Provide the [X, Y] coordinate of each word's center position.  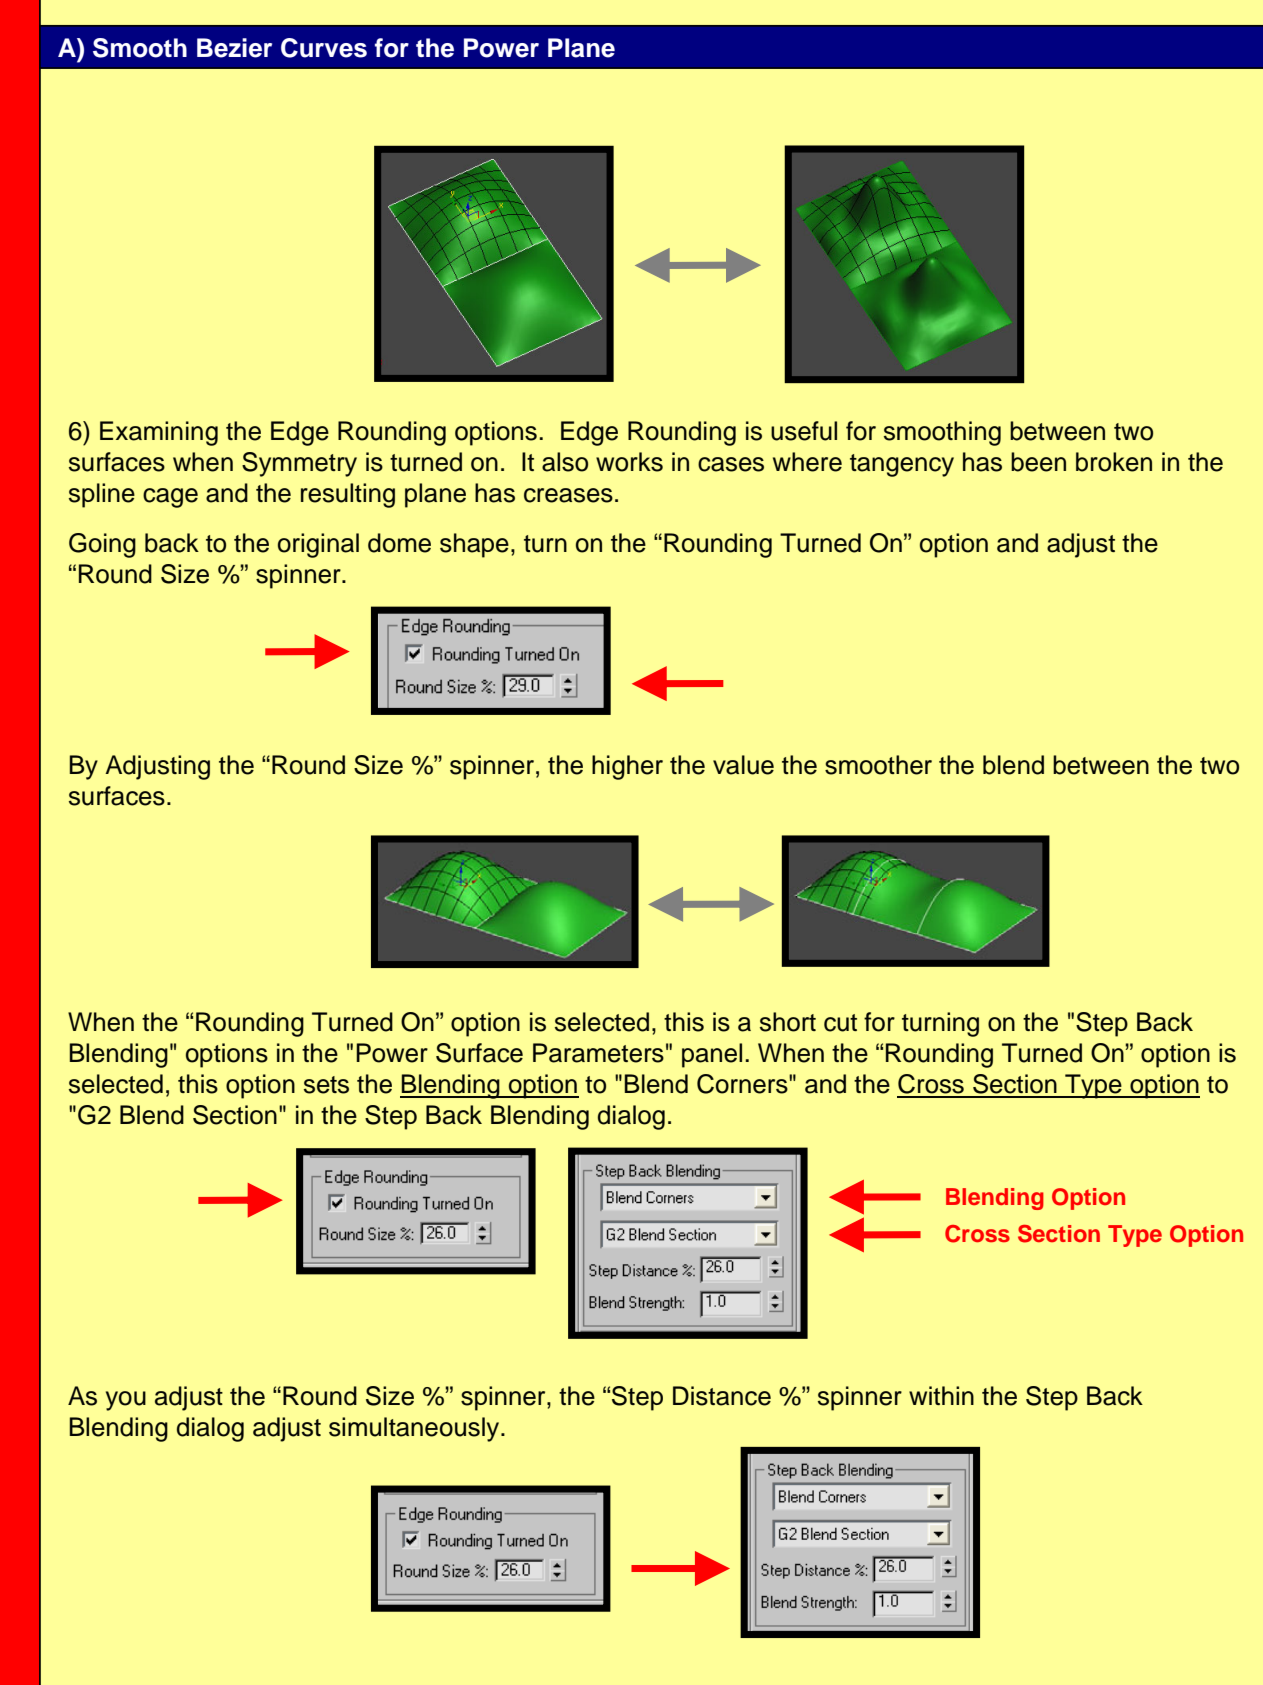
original [318, 545]
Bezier [234, 48]
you [126, 1401]
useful [804, 431]
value [743, 765]
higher [627, 767]
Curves [324, 48]
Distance [722, 1396]
